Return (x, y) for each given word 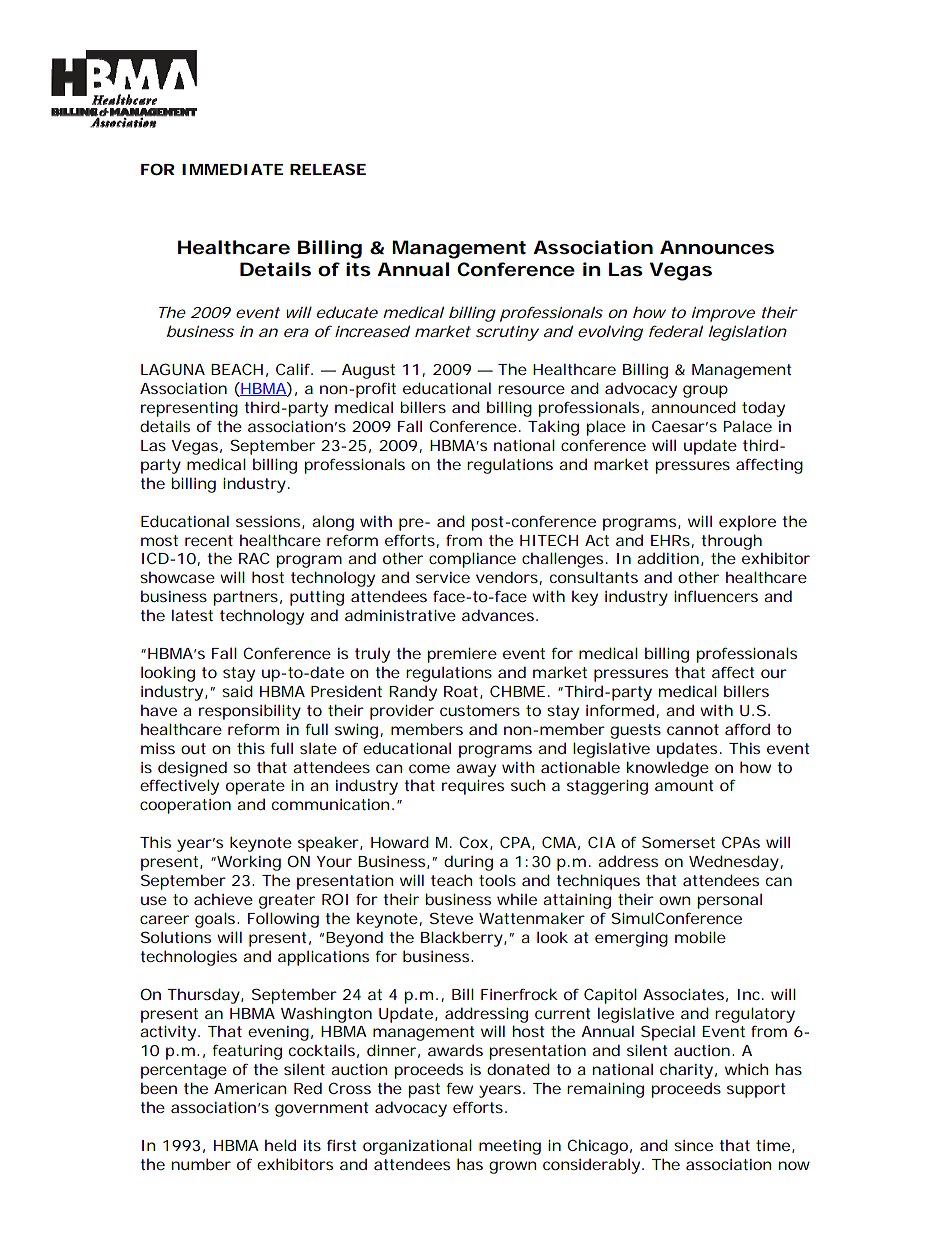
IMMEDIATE (232, 169)
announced (693, 407)
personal (729, 901)
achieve (223, 899)
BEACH (237, 369)
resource (531, 389)
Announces (717, 247)
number (201, 1164)
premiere (462, 655)
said (237, 691)
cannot (693, 729)
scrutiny (507, 333)
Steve (451, 918)
